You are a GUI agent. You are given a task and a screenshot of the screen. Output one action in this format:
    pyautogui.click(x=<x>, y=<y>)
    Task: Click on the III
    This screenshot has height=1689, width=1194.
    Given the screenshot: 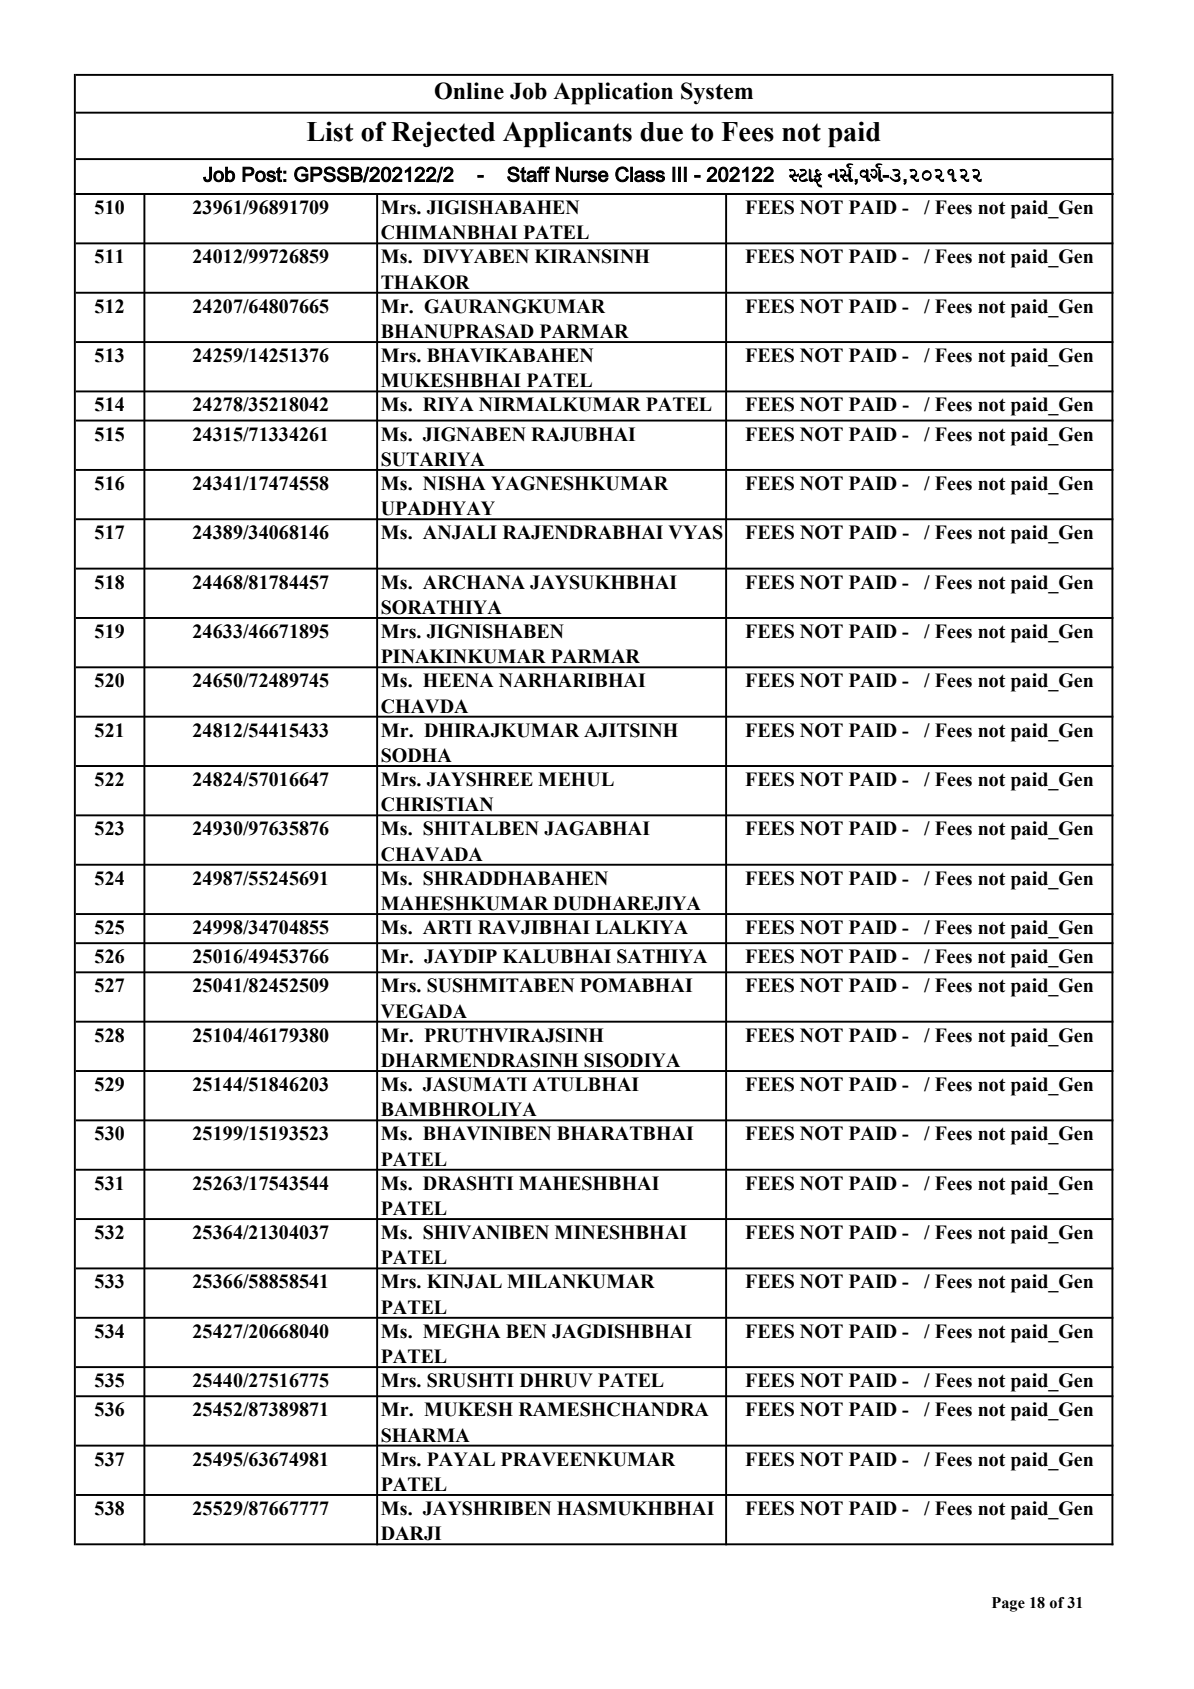 What is the action you would take?
    pyautogui.click(x=679, y=174)
